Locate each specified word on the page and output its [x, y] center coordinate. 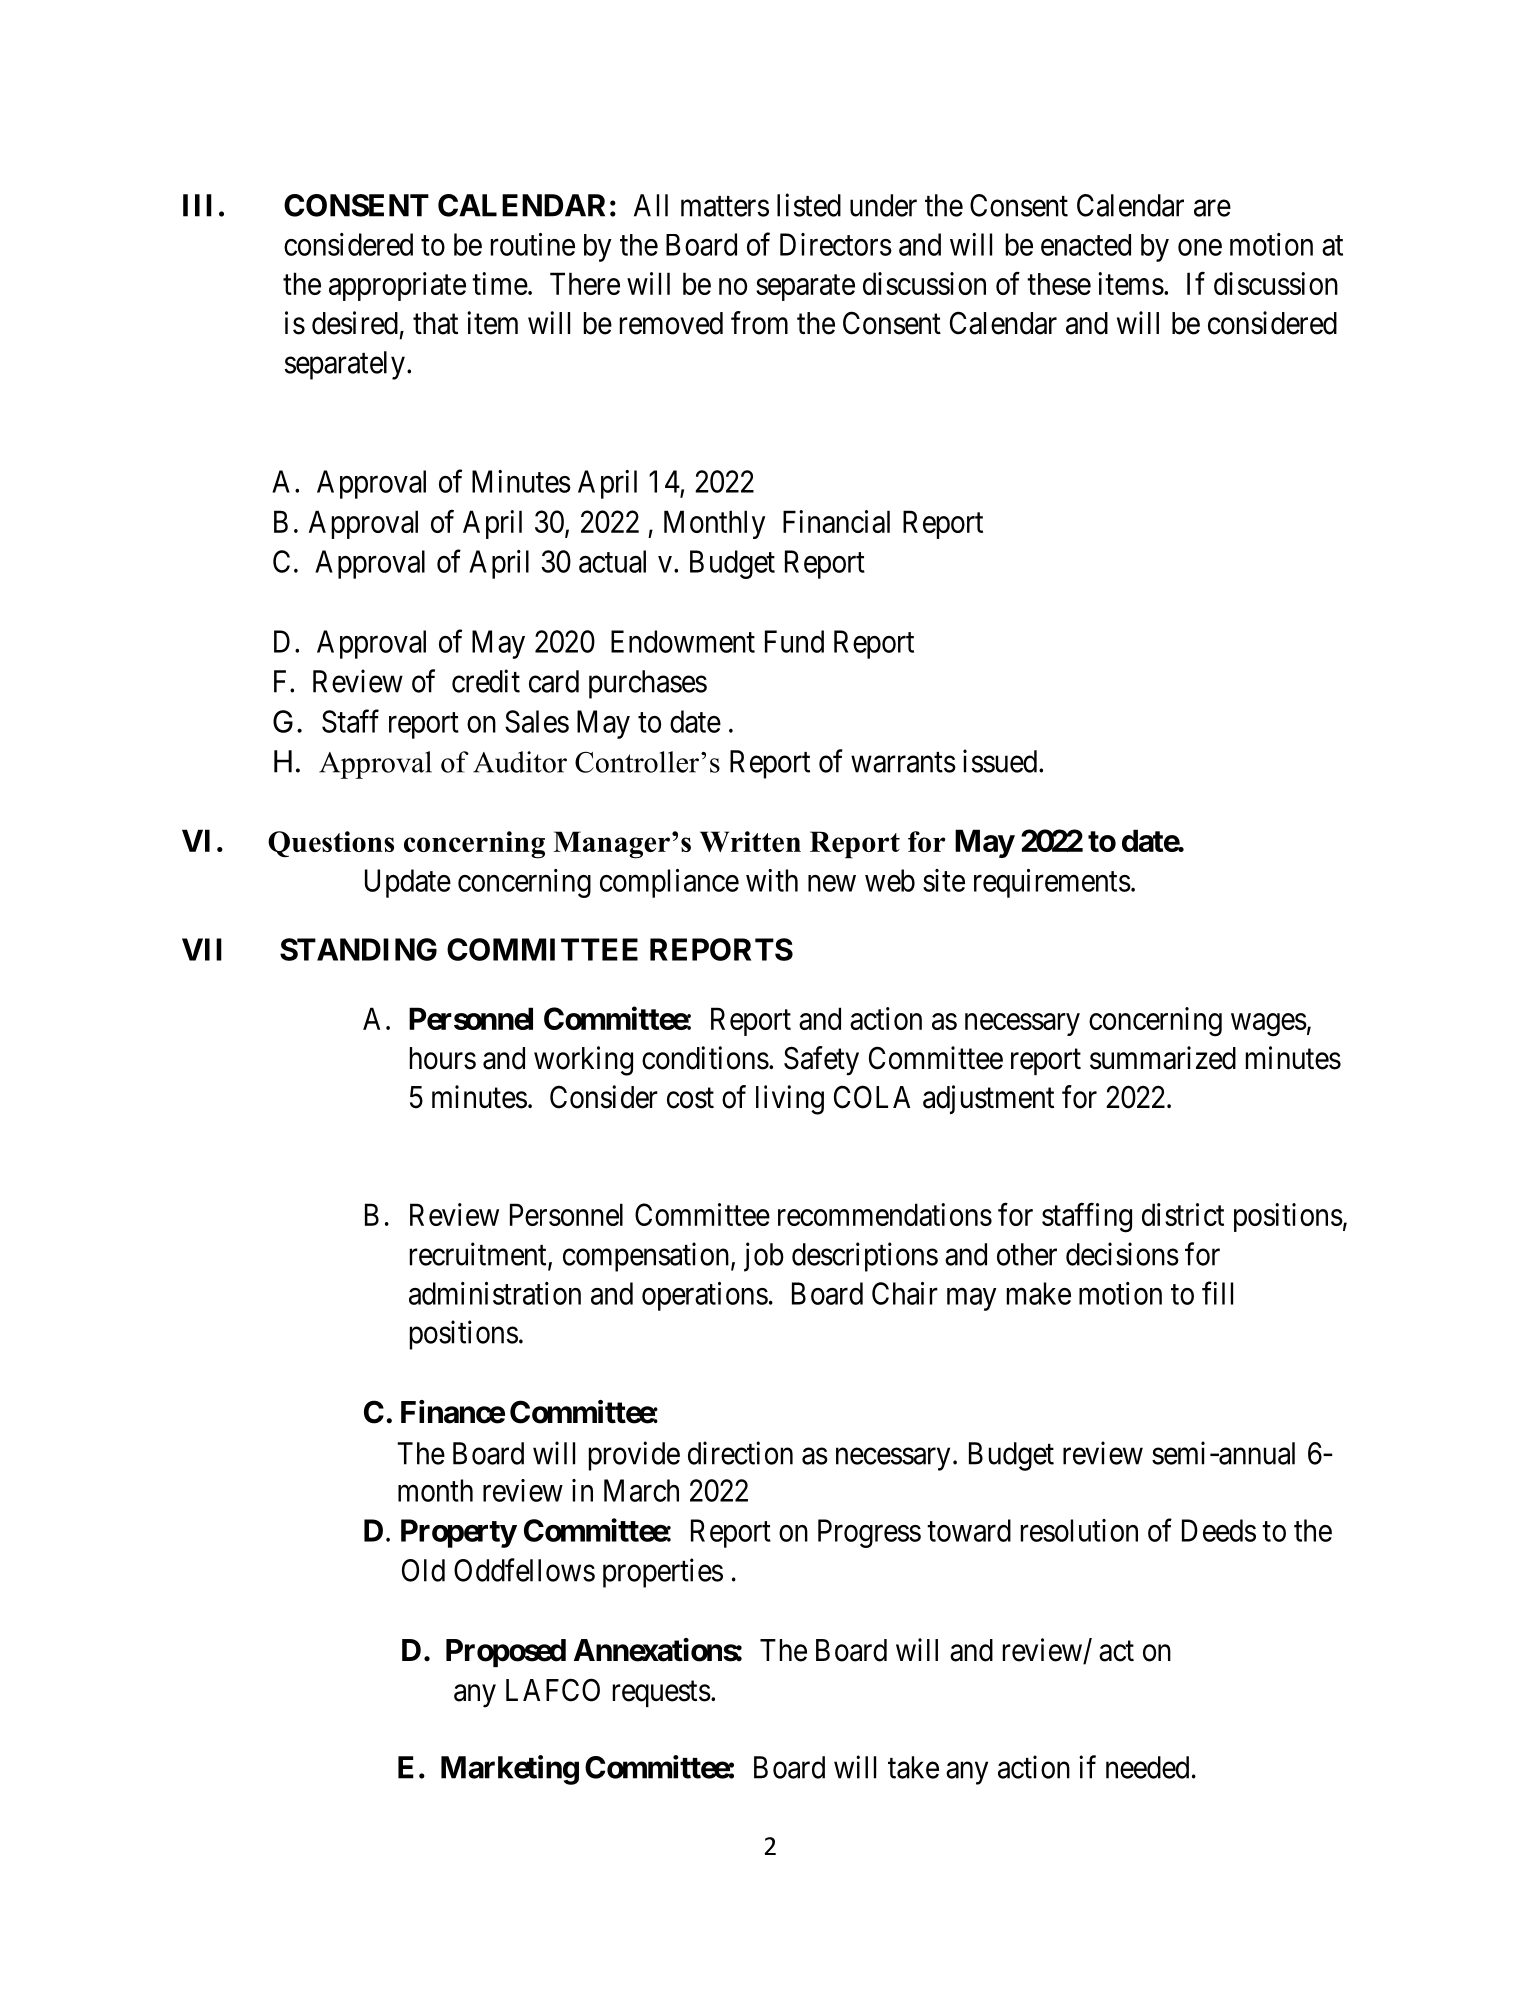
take [913, 1767]
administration [495, 1293]
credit [486, 681]
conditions [705, 1058]
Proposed [506, 1653]
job [764, 1257]
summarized [1163, 1058]
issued [1001, 761]
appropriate [397, 286]
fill [1217, 1293]
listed [809, 205]
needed [1147, 1767]
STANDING [358, 949]
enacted [1086, 245]
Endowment [683, 641]
